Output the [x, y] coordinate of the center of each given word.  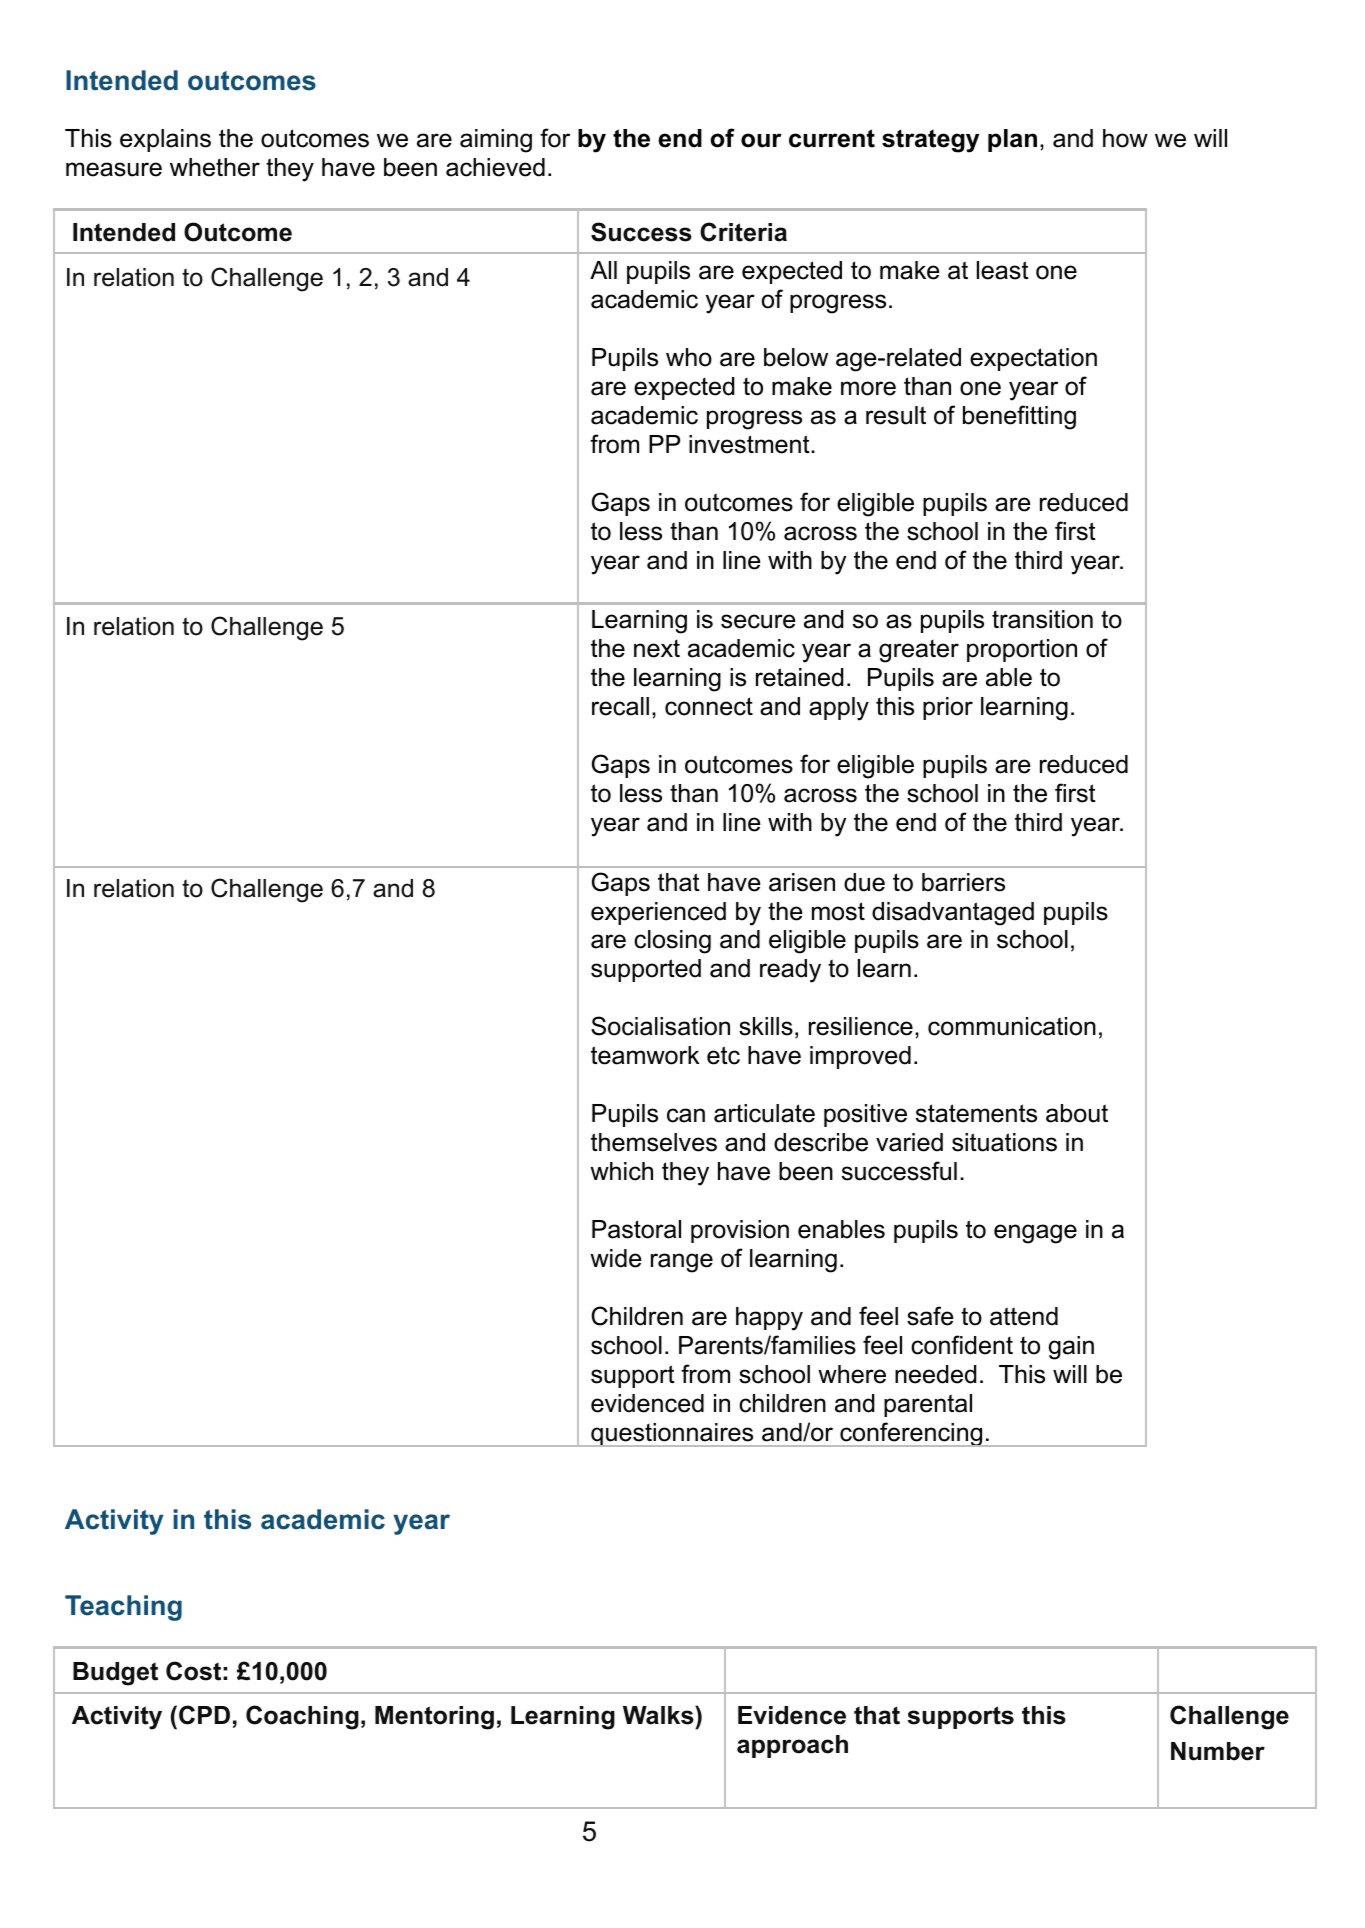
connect [709, 706]
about [1077, 1113]
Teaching [123, 1608]
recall [620, 706]
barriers [963, 882]
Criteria [743, 232]
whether [215, 167]
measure [114, 169]
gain [1071, 1348]
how [1125, 138]
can [686, 1115]
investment [750, 444]
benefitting [1019, 417]
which [621, 1171]
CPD [204, 1715]
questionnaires [672, 1435]
